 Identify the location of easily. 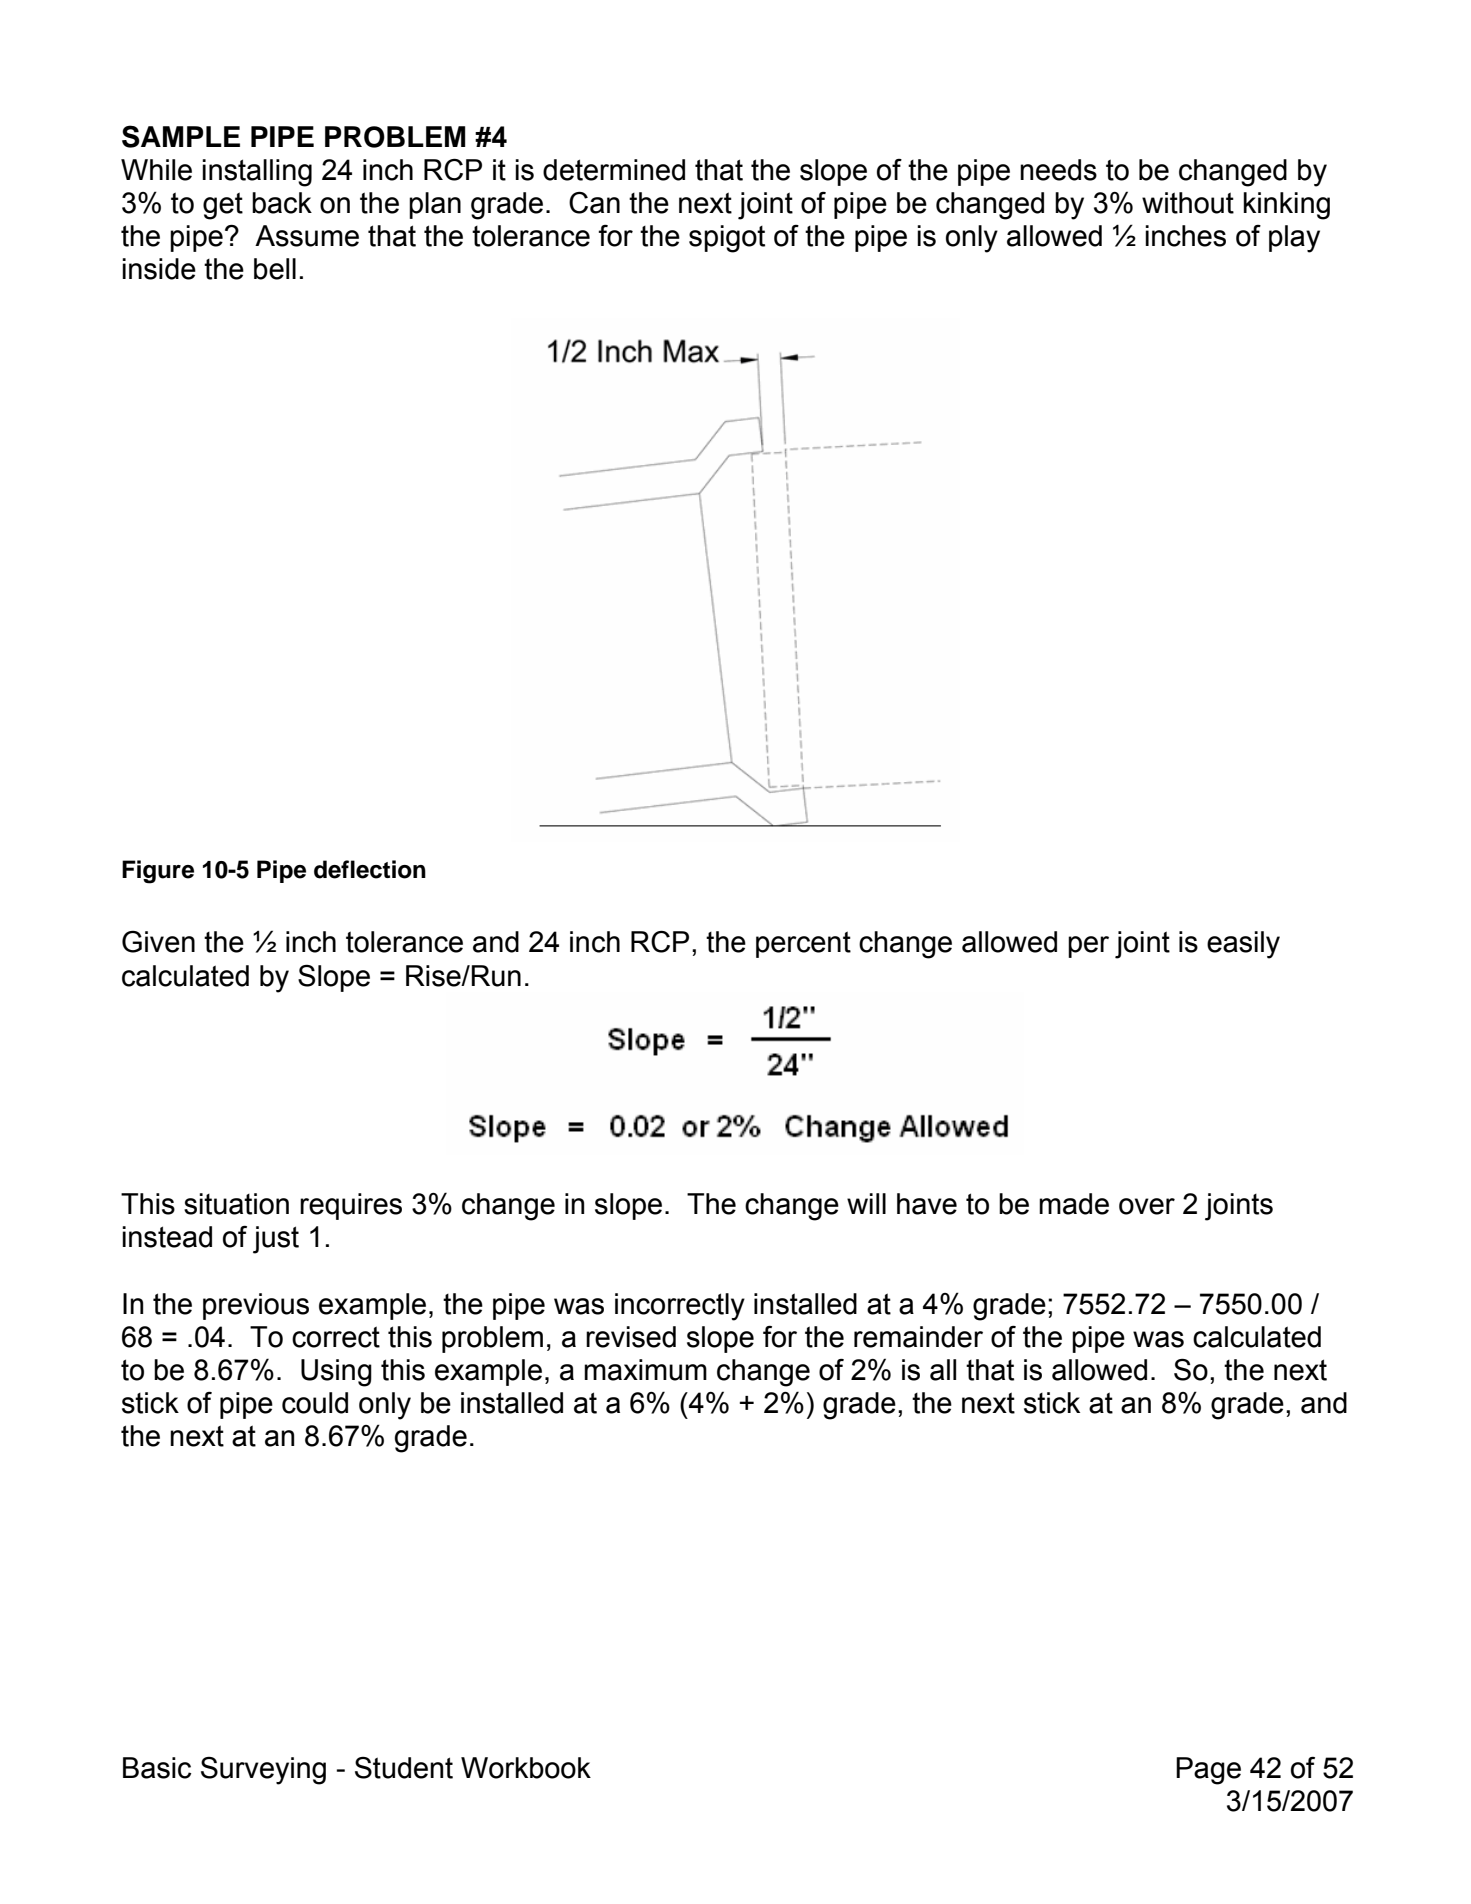
(1243, 945).
